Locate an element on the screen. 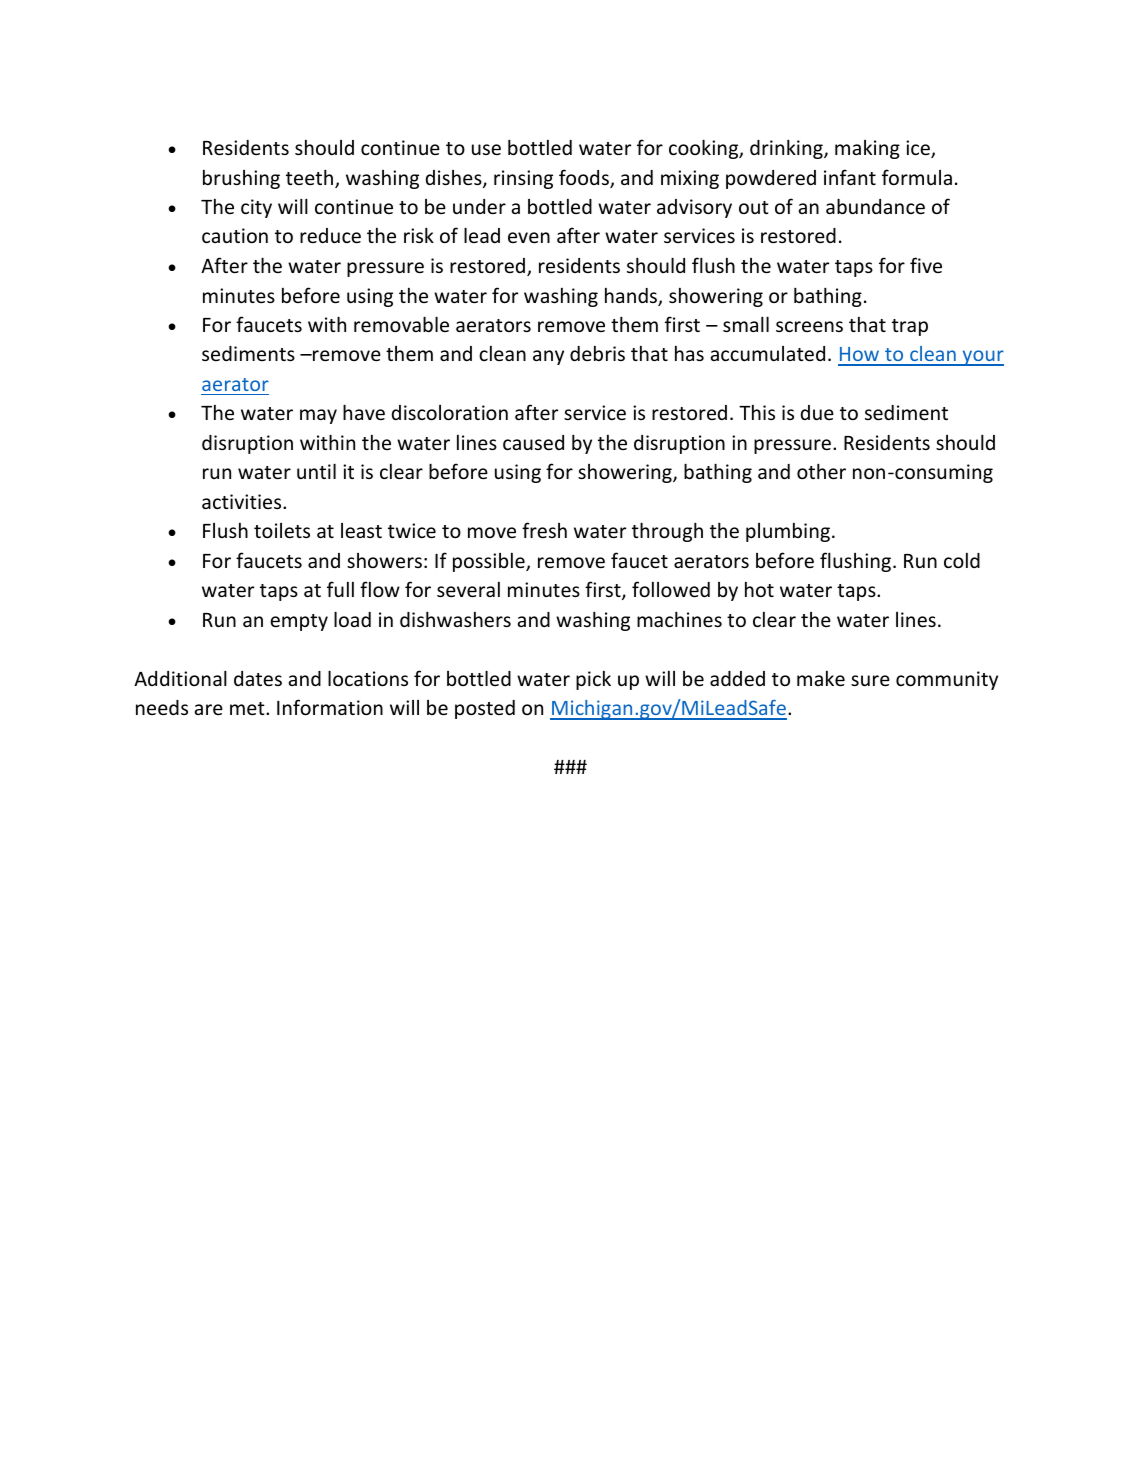 This screenshot has width=1141, height=1477. foods is located at coordinates (585, 178).
